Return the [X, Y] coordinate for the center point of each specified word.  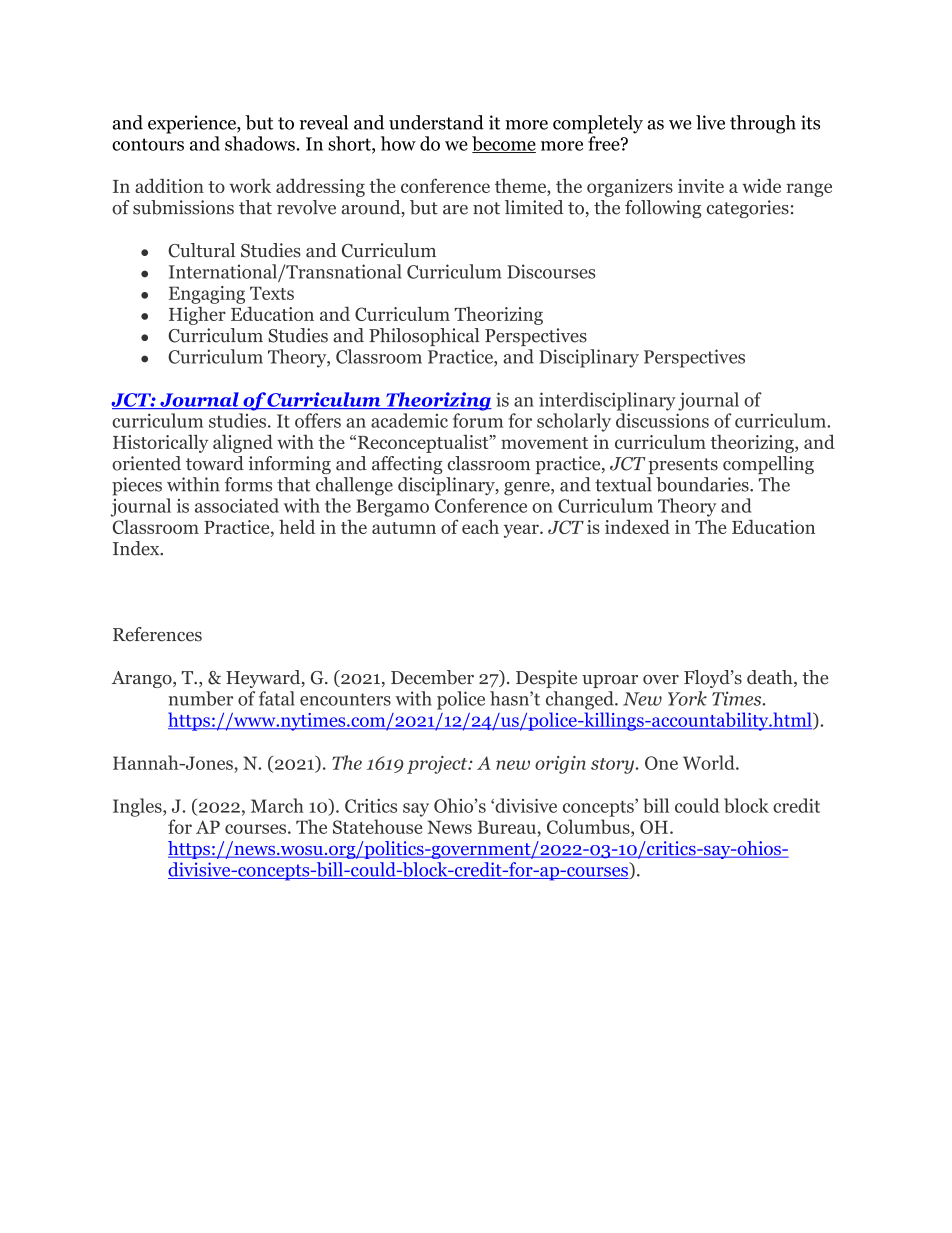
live [710, 122]
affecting [407, 465]
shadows [260, 143]
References [157, 634]
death [771, 678]
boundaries [703, 484]
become [504, 144]
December [432, 677]
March [277, 805]
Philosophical [424, 337]
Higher [197, 315]
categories [748, 209]
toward [215, 463]
